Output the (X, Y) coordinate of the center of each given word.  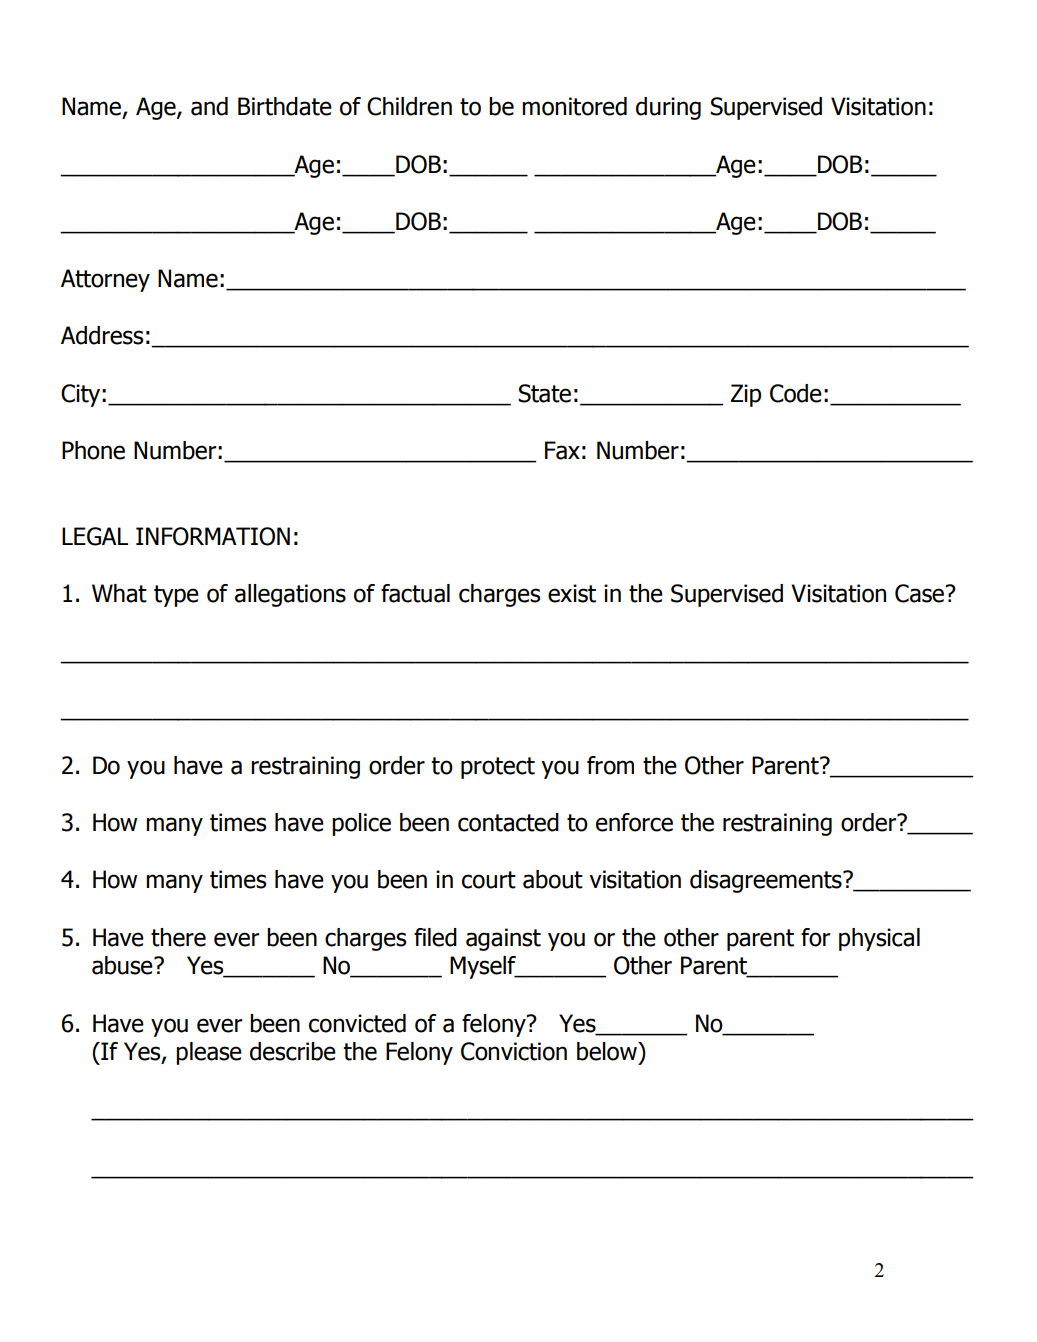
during (668, 108)
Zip (746, 395)
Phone (93, 450)
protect (498, 768)
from (610, 765)
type (176, 596)
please (209, 1053)
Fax (562, 450)
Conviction (514, 1051)
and (209, 106)
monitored (574, 106)
